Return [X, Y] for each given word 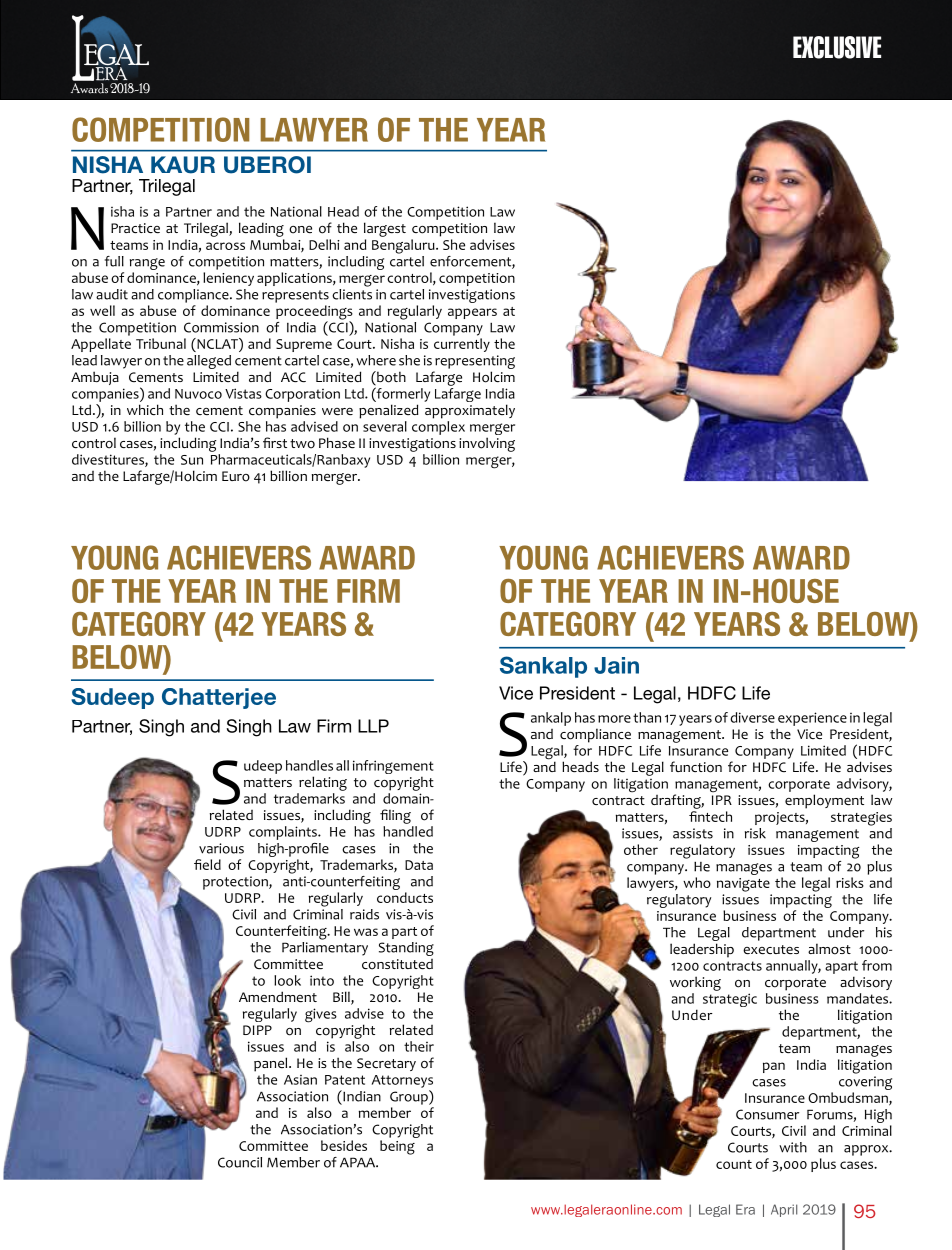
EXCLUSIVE [837, 47]
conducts [405, 897]
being [397, 1147]
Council [240, 1162]
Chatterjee [219, 698]
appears [472, 313]
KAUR [183, 165]
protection [236, 883]
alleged [209, 362]
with [793, 1147]
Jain [616, 665]
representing [474, 363]
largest [385, 229]
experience [812, 719]
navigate [743, 885]
